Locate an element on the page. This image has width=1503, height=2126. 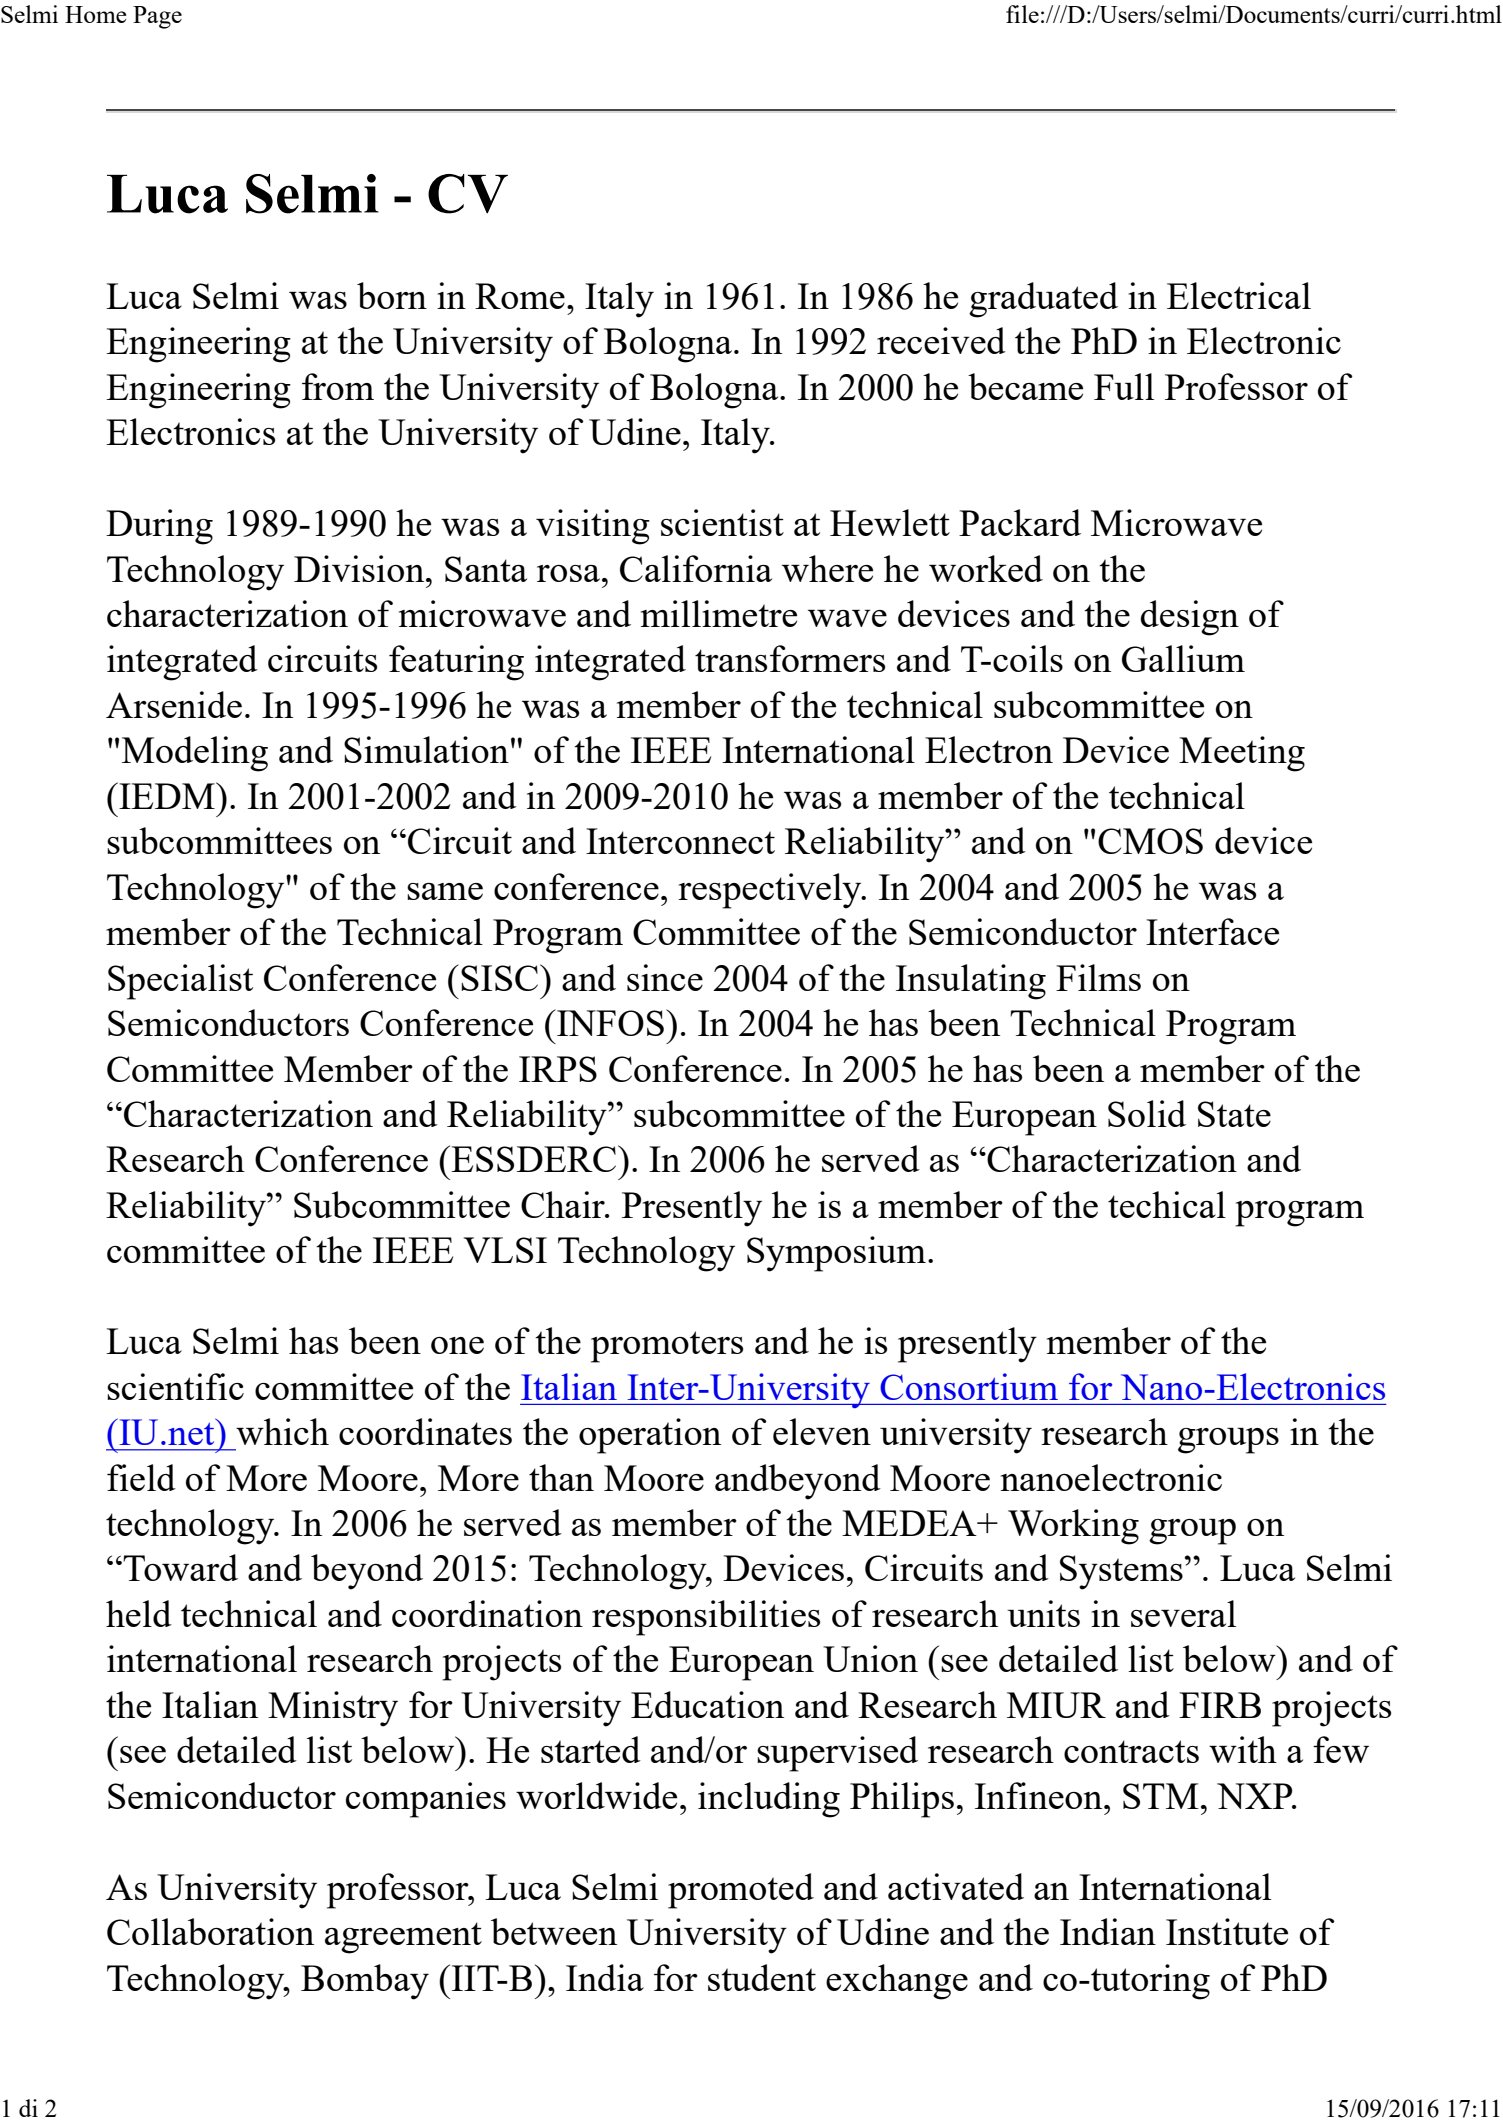
promoters is located at coordinates (667, 1347).
